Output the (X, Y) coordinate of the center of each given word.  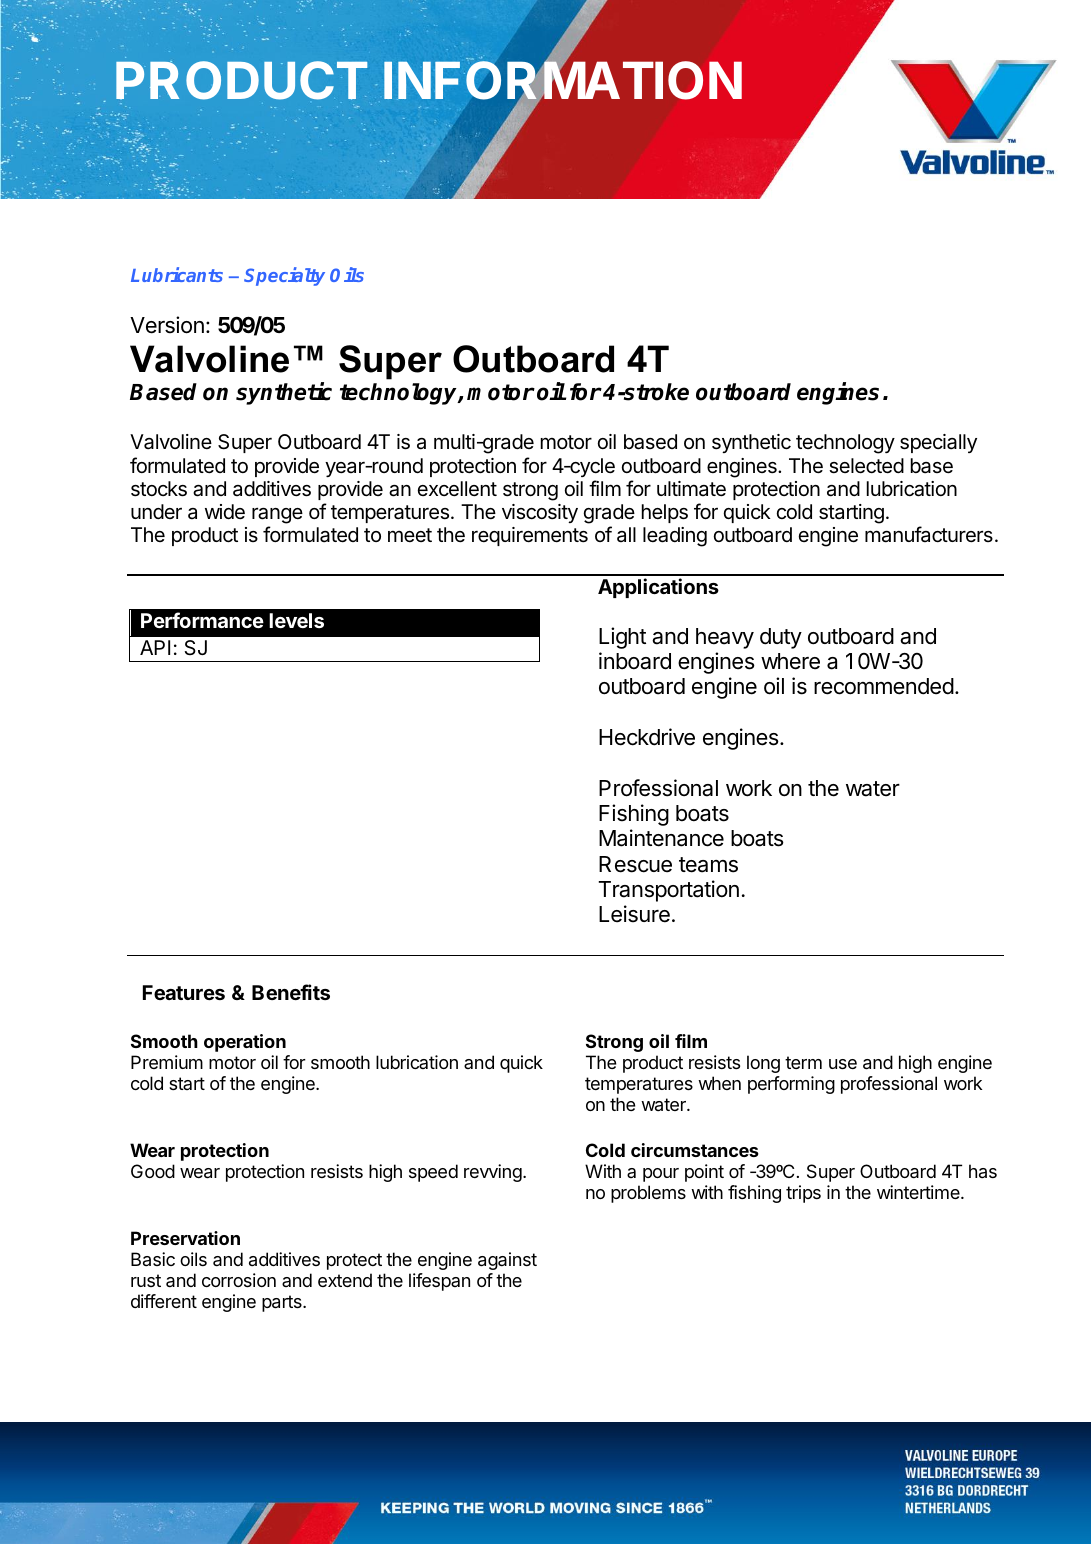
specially (938, 443)
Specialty (284, 276)
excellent (457, 489)
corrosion (239, 1280)
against (507, 1261)
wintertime (919, 1192)
